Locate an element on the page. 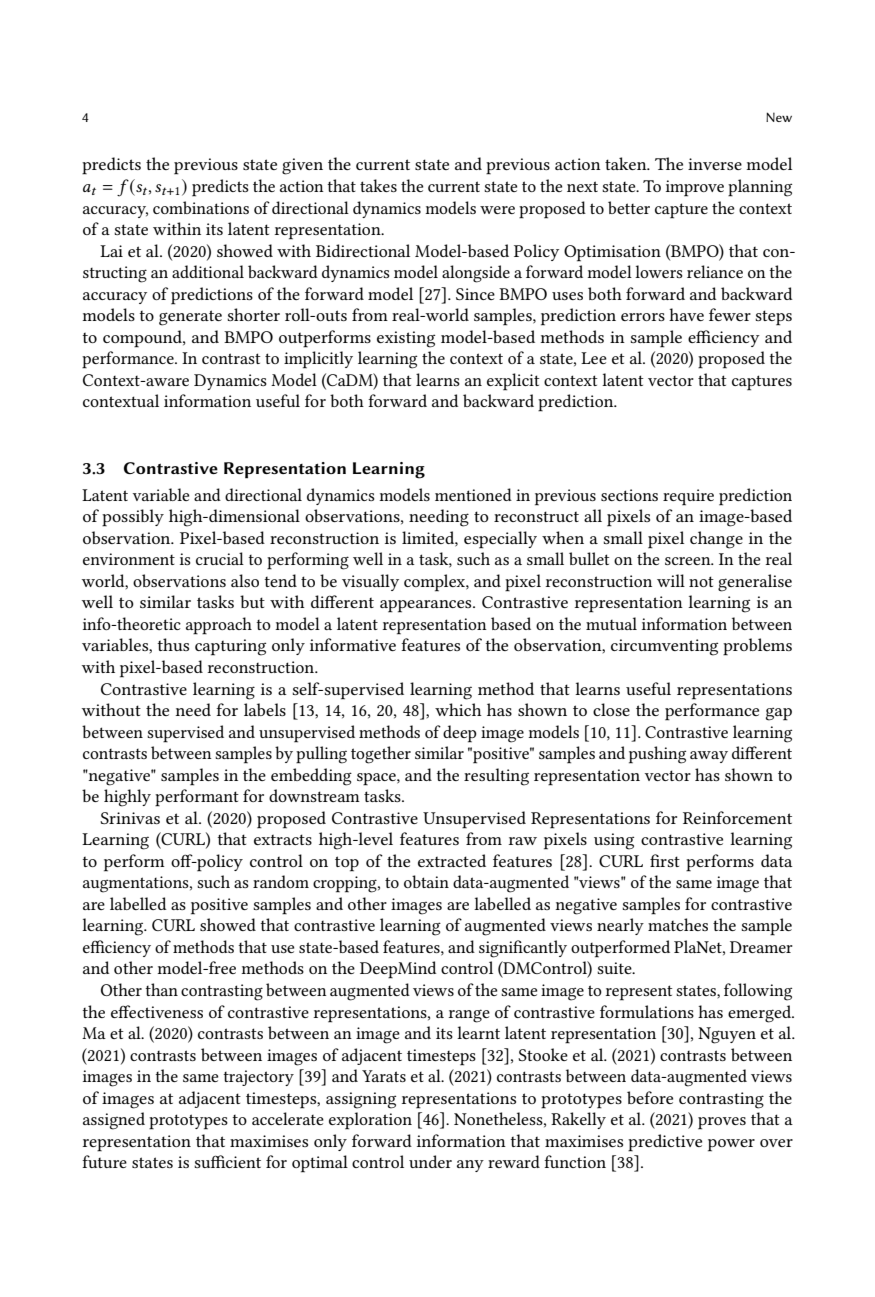 The height and width of the document is (1297, 875). circumventing is located at coordinates (664, 647).
